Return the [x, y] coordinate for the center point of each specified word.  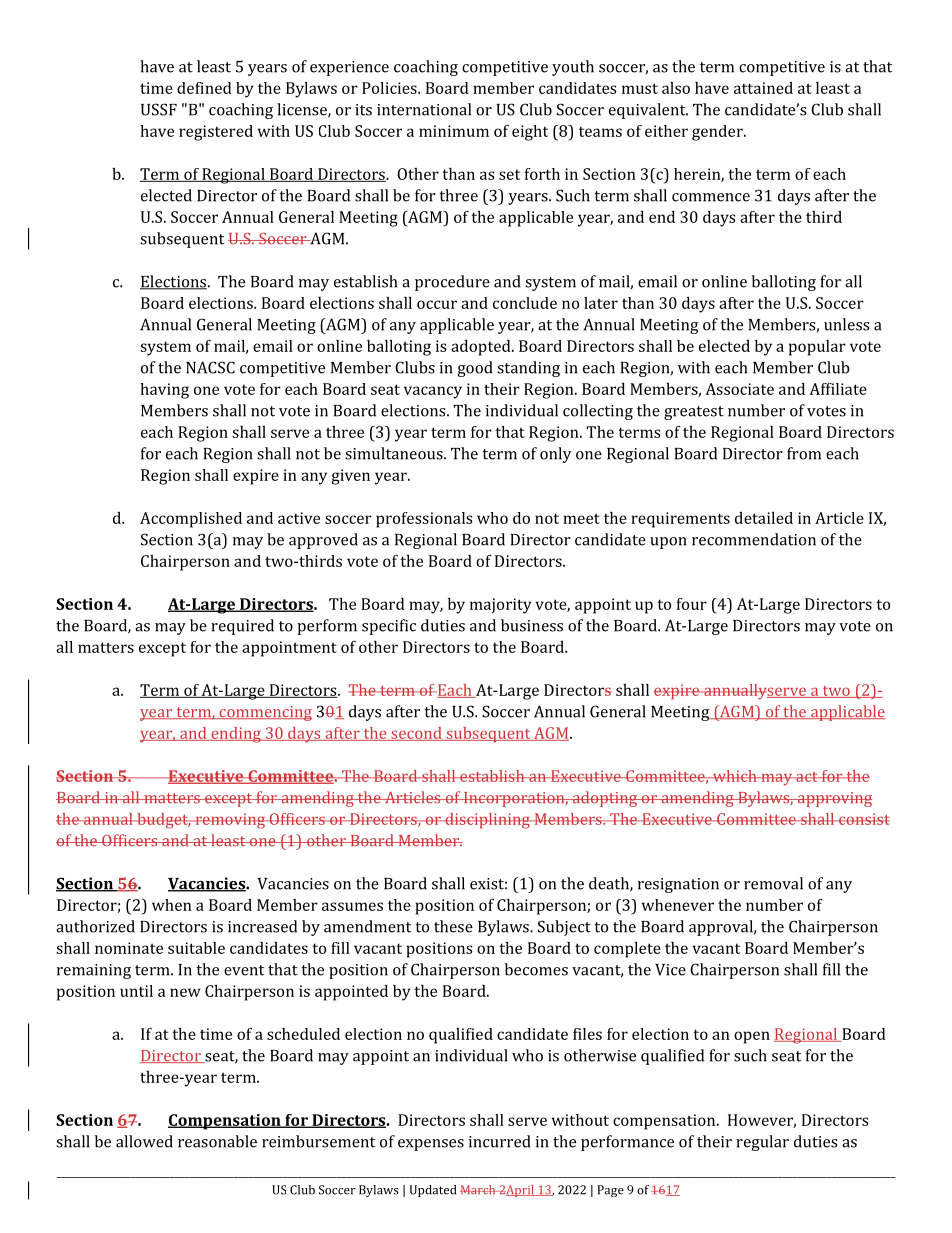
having [165, 391]
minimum [454, 131]
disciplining [487, 821]
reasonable [217, 1141]
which [735, 776]
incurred [499, 1141]
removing [230, 821]
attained [763, 88]
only [555, 455]
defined [204, 88]
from [804, 453]
